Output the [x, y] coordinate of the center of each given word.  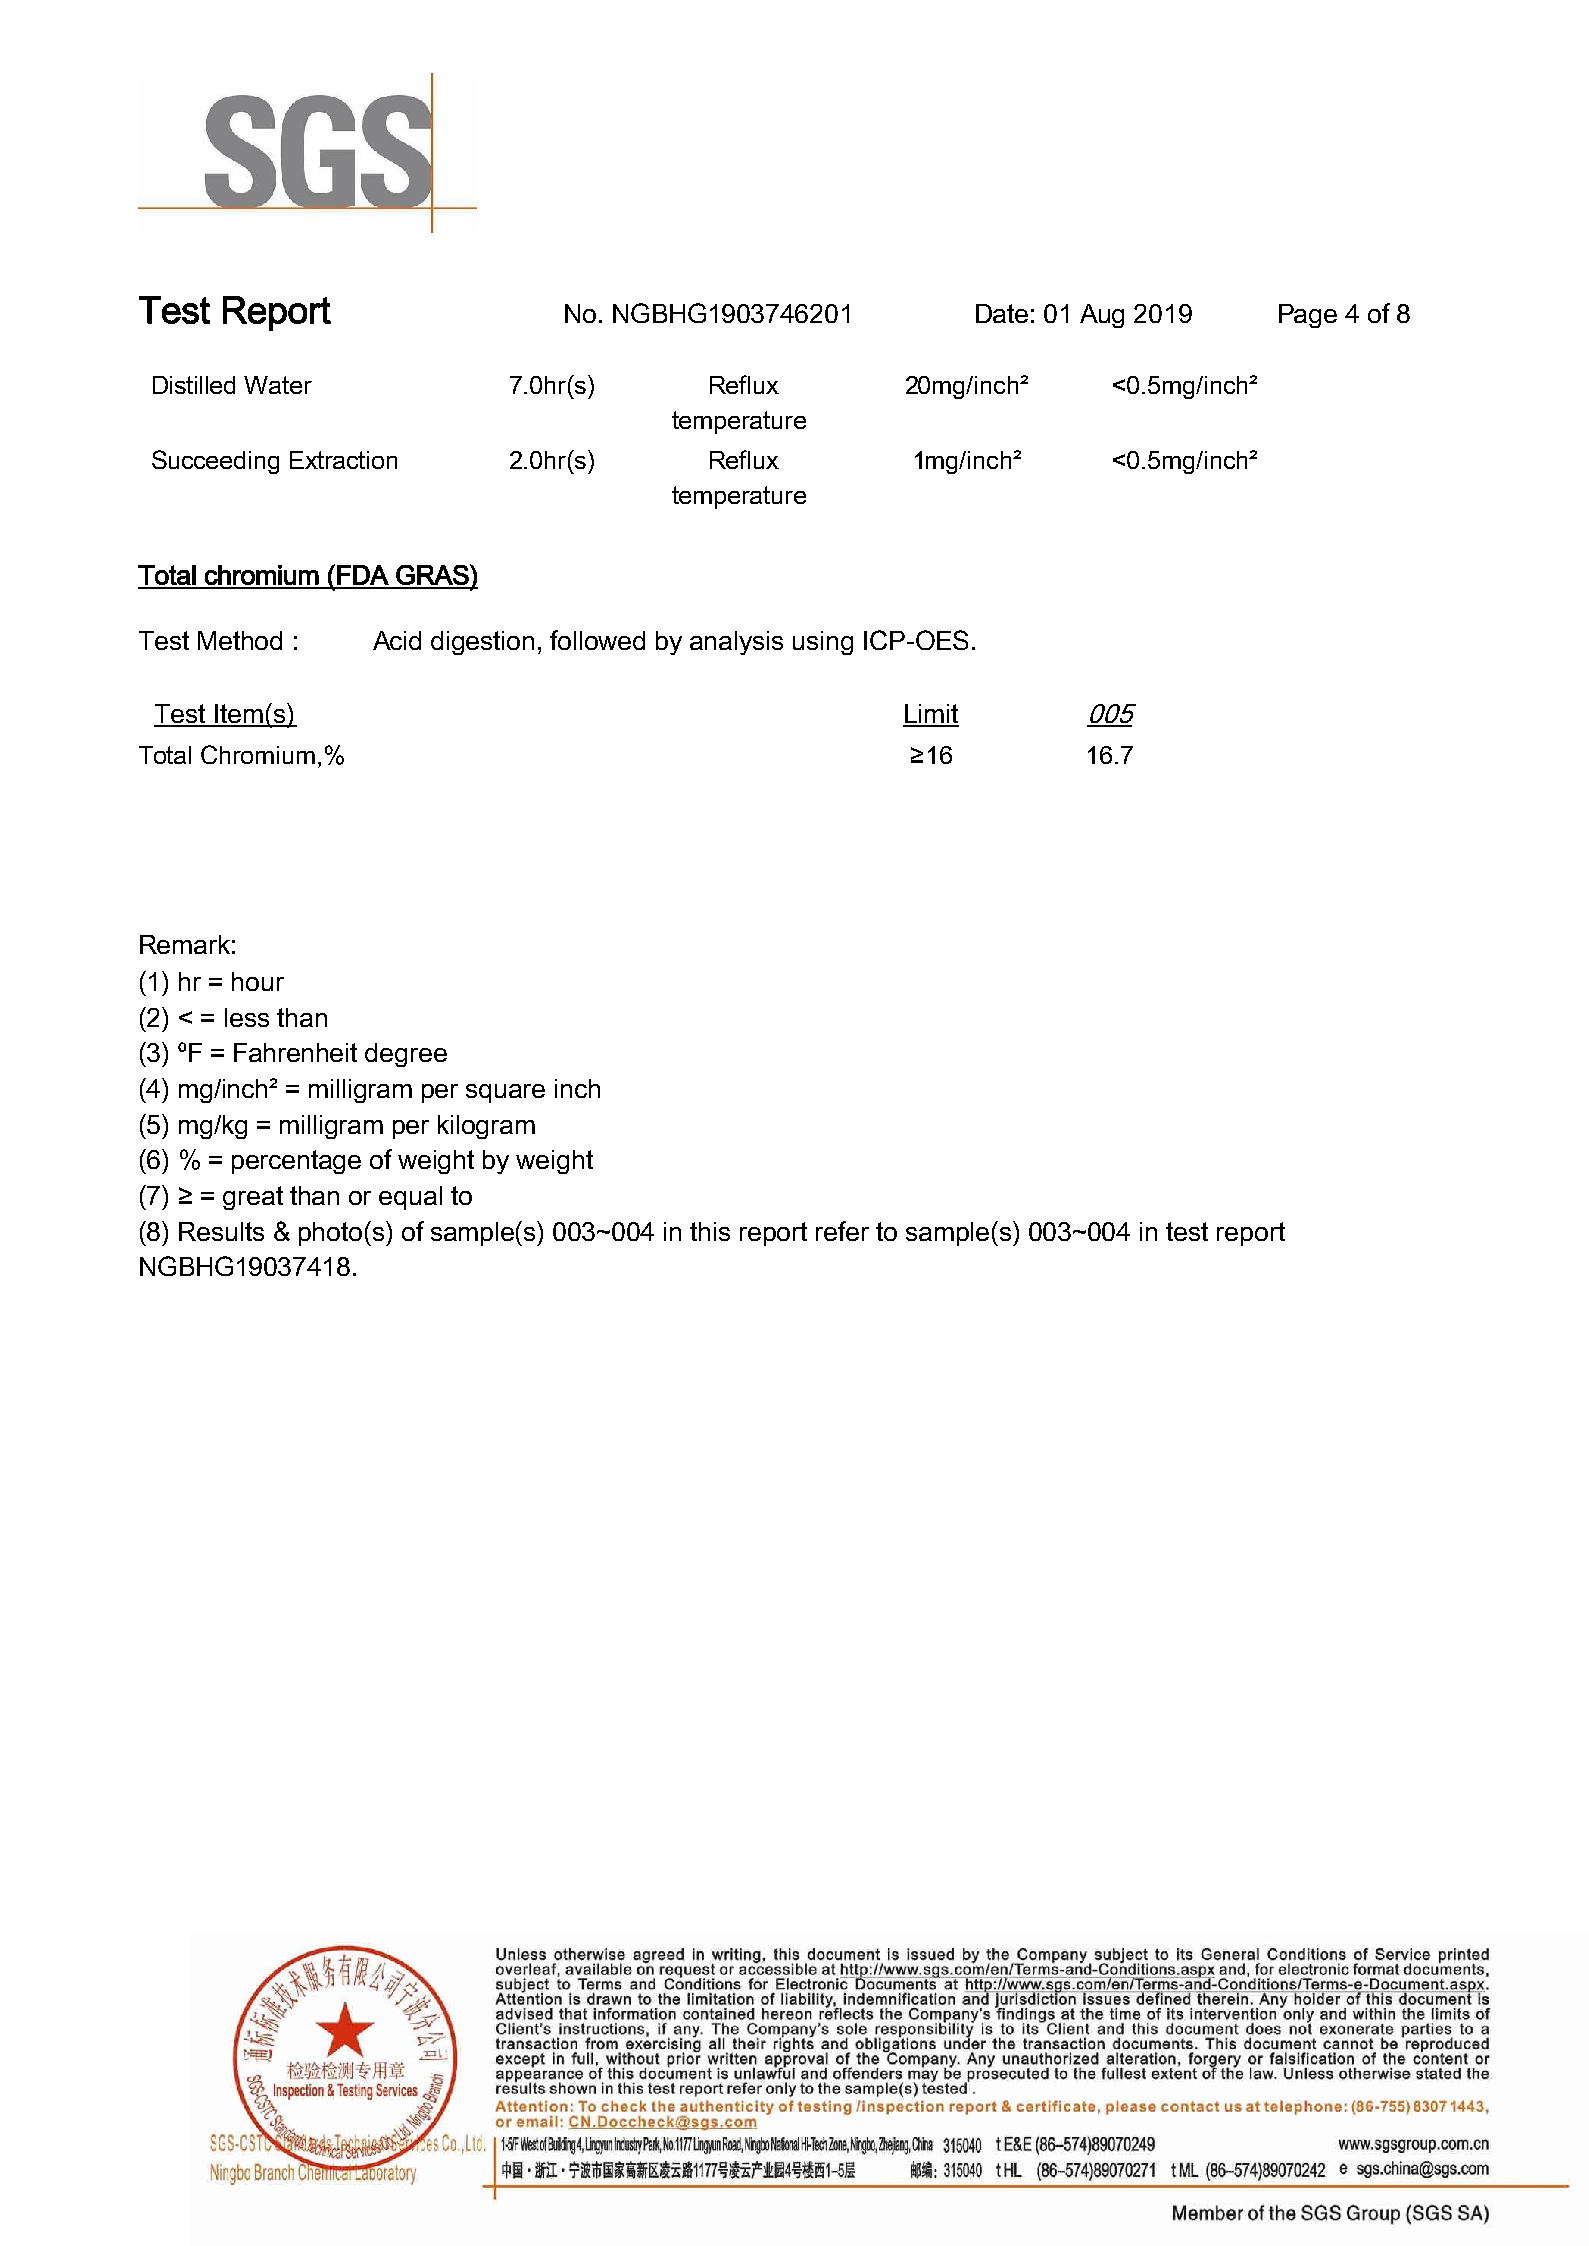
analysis [736, 643]
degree [406, 1055]
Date [1002, 313]
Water [278, 385]
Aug [1102, 316]
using [823, 643]
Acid [397, 640]
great [253, 1198]
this [710, 1231]
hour [258, 981]
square [505, 1093]
